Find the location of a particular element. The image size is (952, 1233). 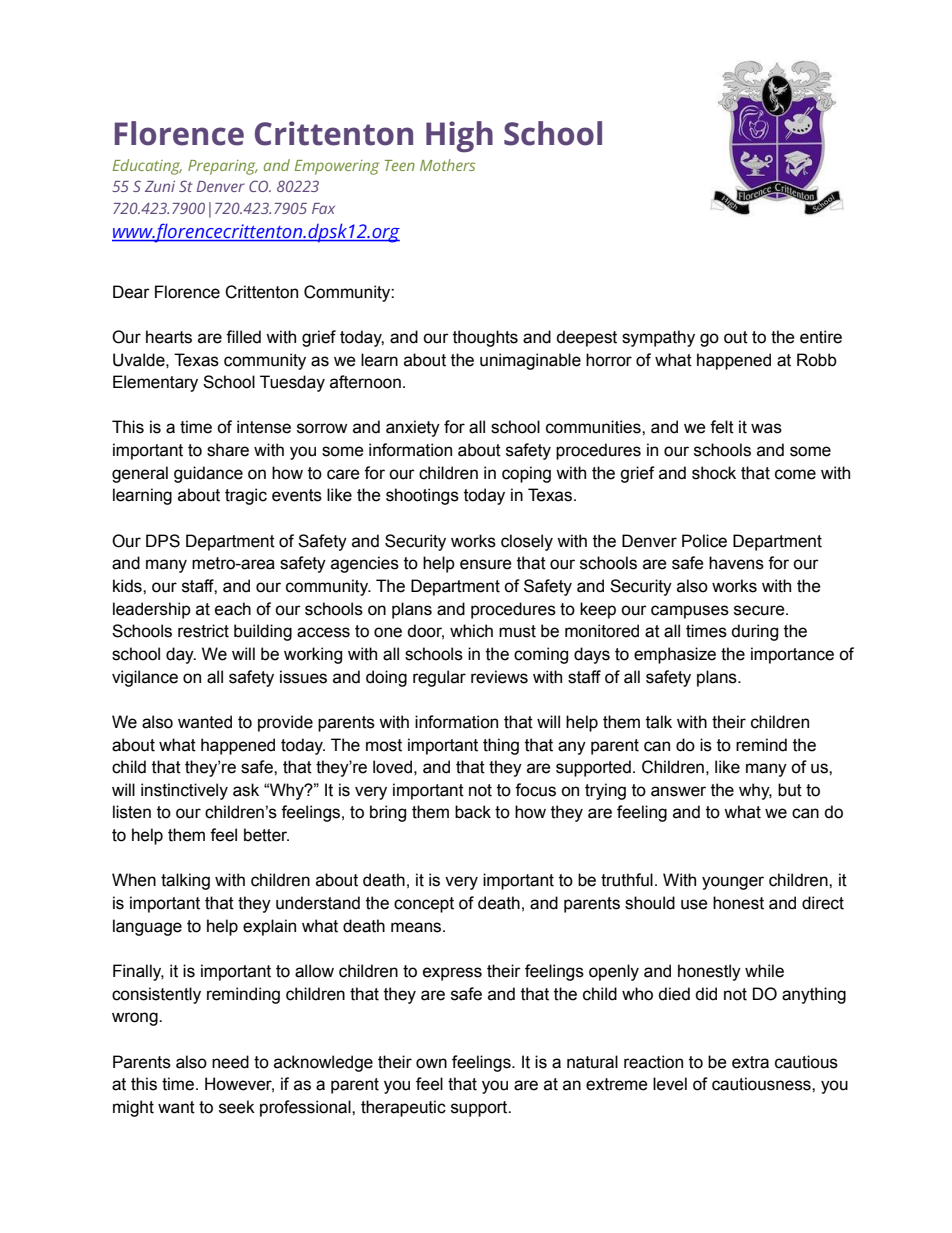

unimaginable is located at coordinates (530, 361).
